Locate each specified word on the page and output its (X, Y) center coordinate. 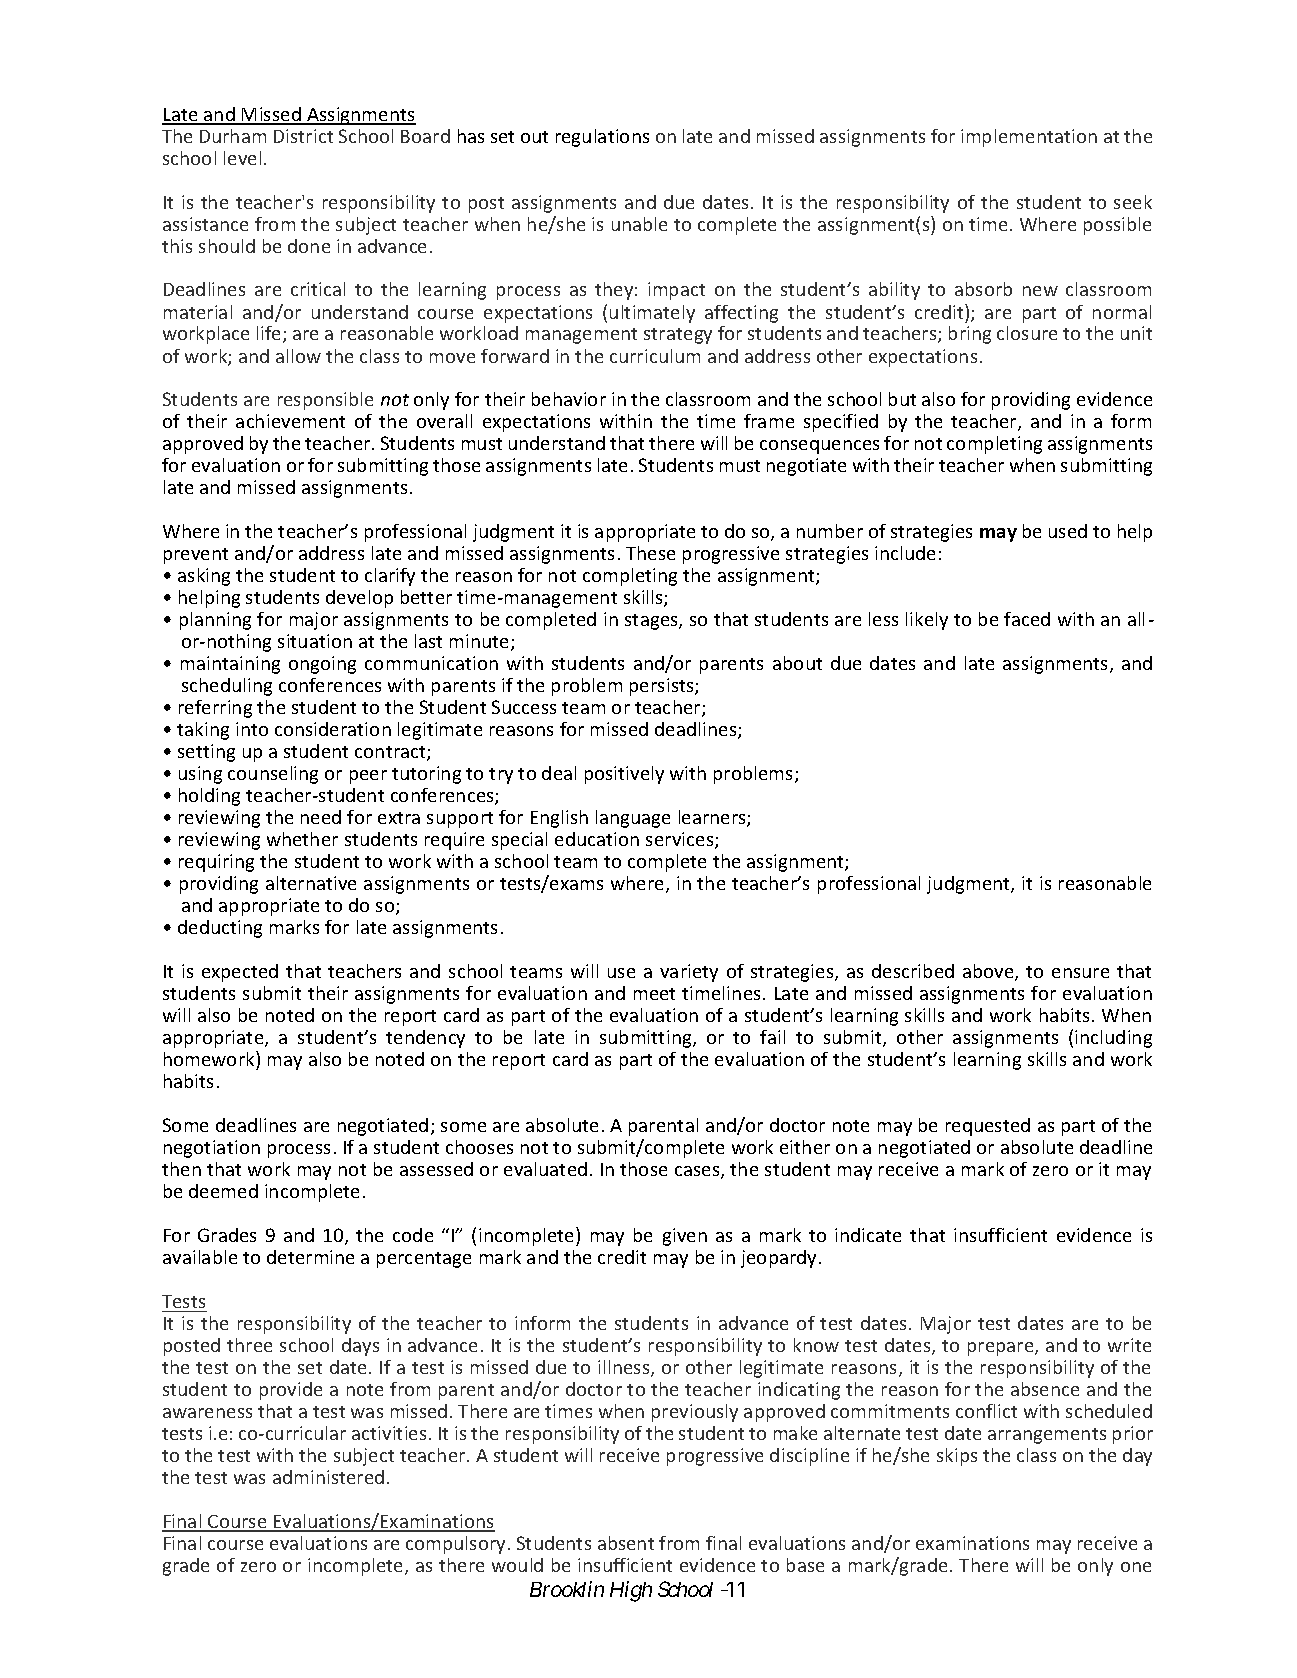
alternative (311, 883)
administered (328, 1477)
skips (957, 1457)
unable (639, 224)
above (989, 972)
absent (626, 1543)
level (242, 158)
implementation (1029, 138)
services (681, 840)
